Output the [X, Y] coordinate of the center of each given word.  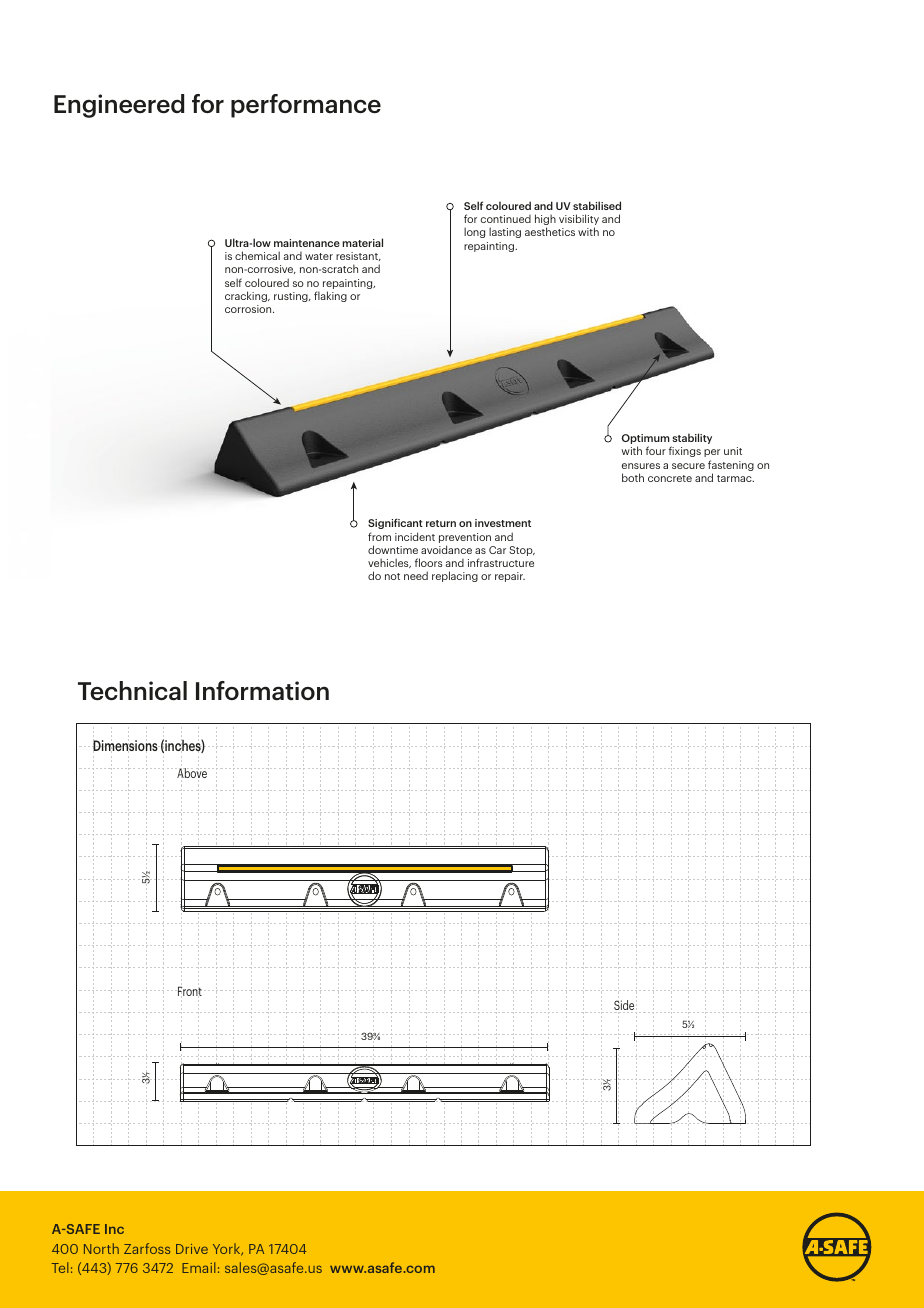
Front [189, 992]
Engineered [119, 106]
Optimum [647, 440]
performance [306, 106]
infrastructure [501, 562]
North [101, 1248]
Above [192, 774]
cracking [247, 296]
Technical [132, 691]
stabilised [597, 205]
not [392, 576]
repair [510, 577]
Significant [395, 523]
